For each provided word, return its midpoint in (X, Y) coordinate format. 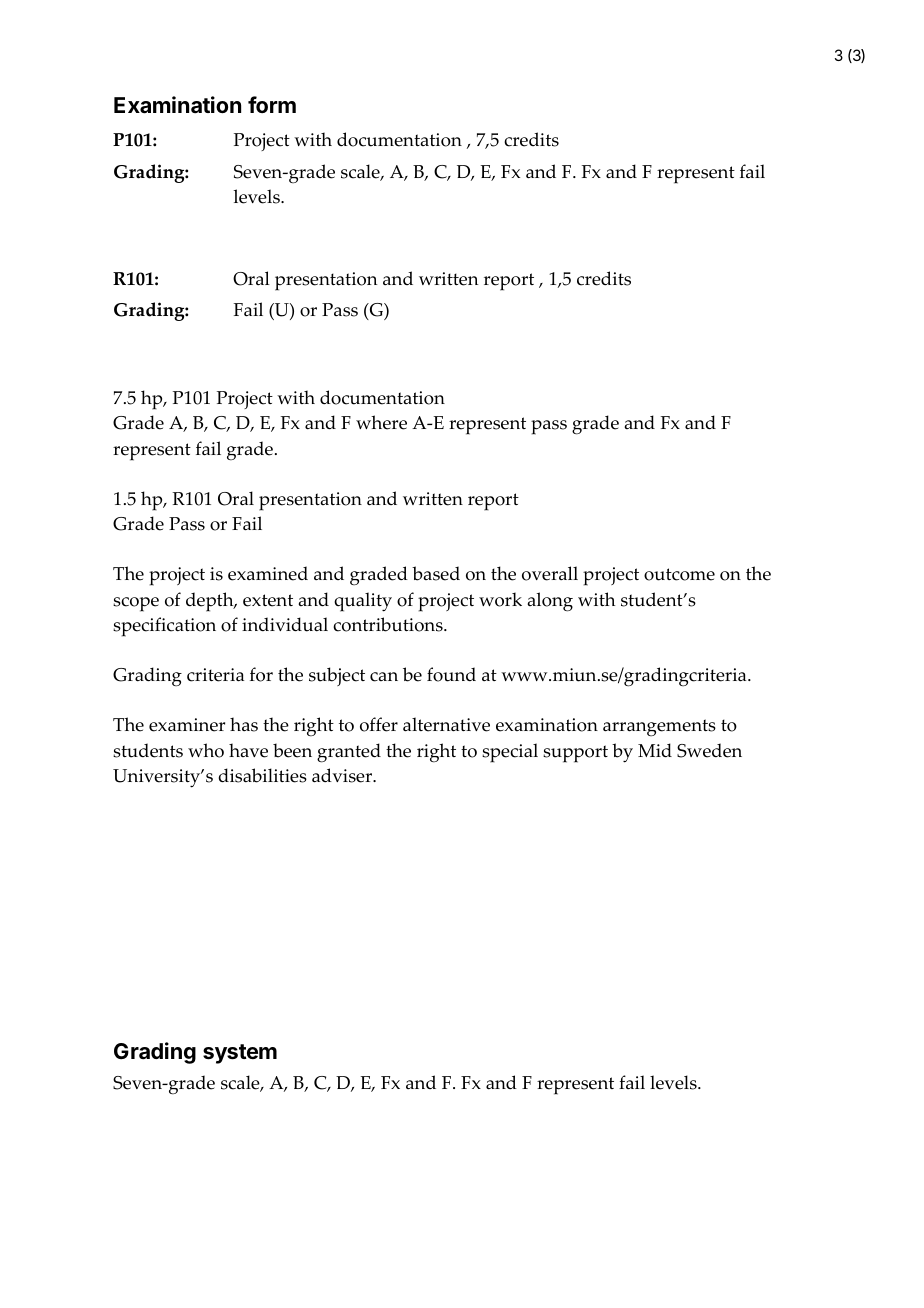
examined (268, 573)
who (206, 750)
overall (550, 573)
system (240, 1054)
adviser (343, 775)
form (272, 104)
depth (211, 602)
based (436, 573)
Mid (655, 750)
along (550, 602)
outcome (679, 574)
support (575, 754)
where (381, 422)
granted (349, 753)
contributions (389, 624)
